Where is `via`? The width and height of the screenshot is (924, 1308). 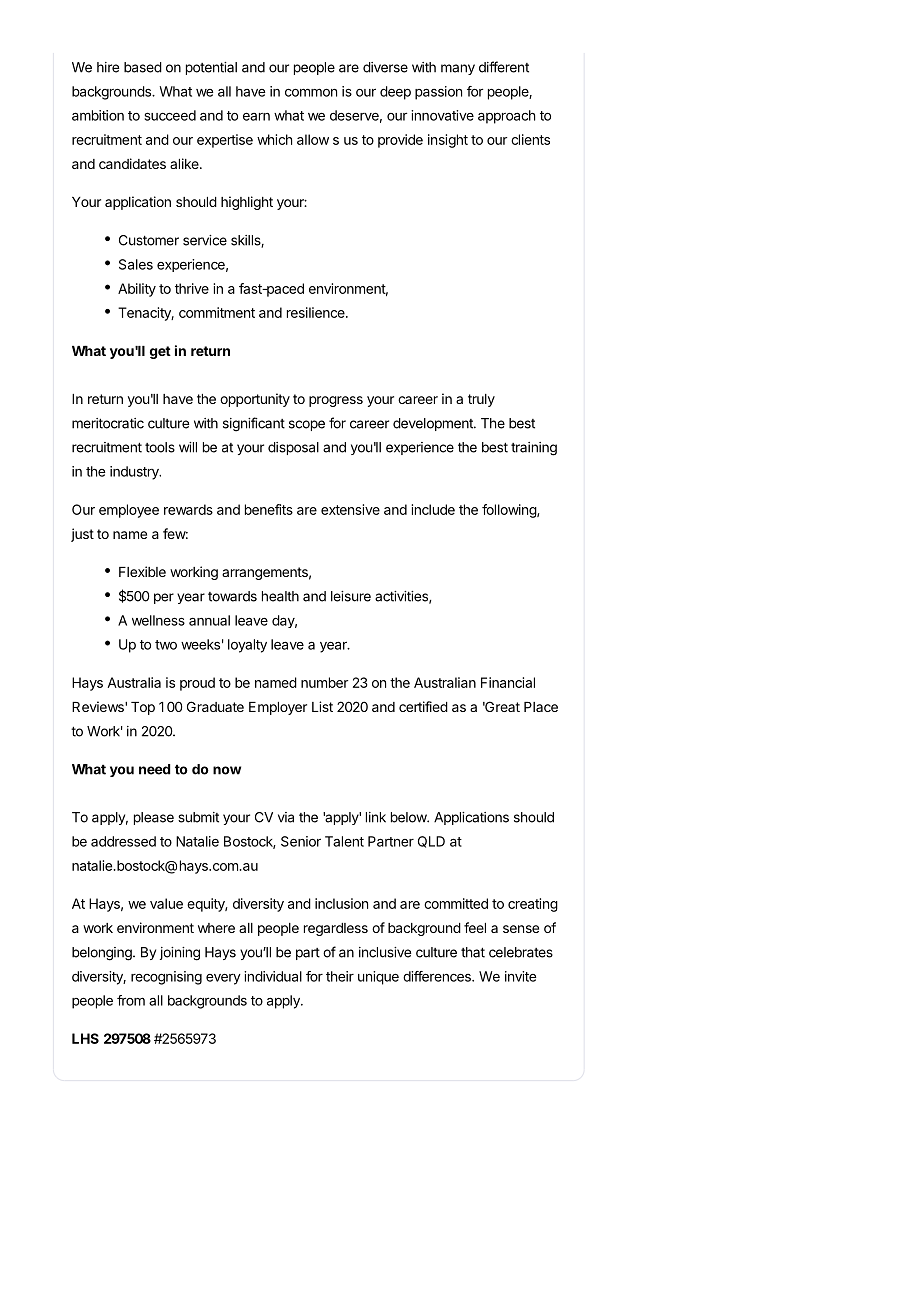 via is located at coordinates (286, 817).
